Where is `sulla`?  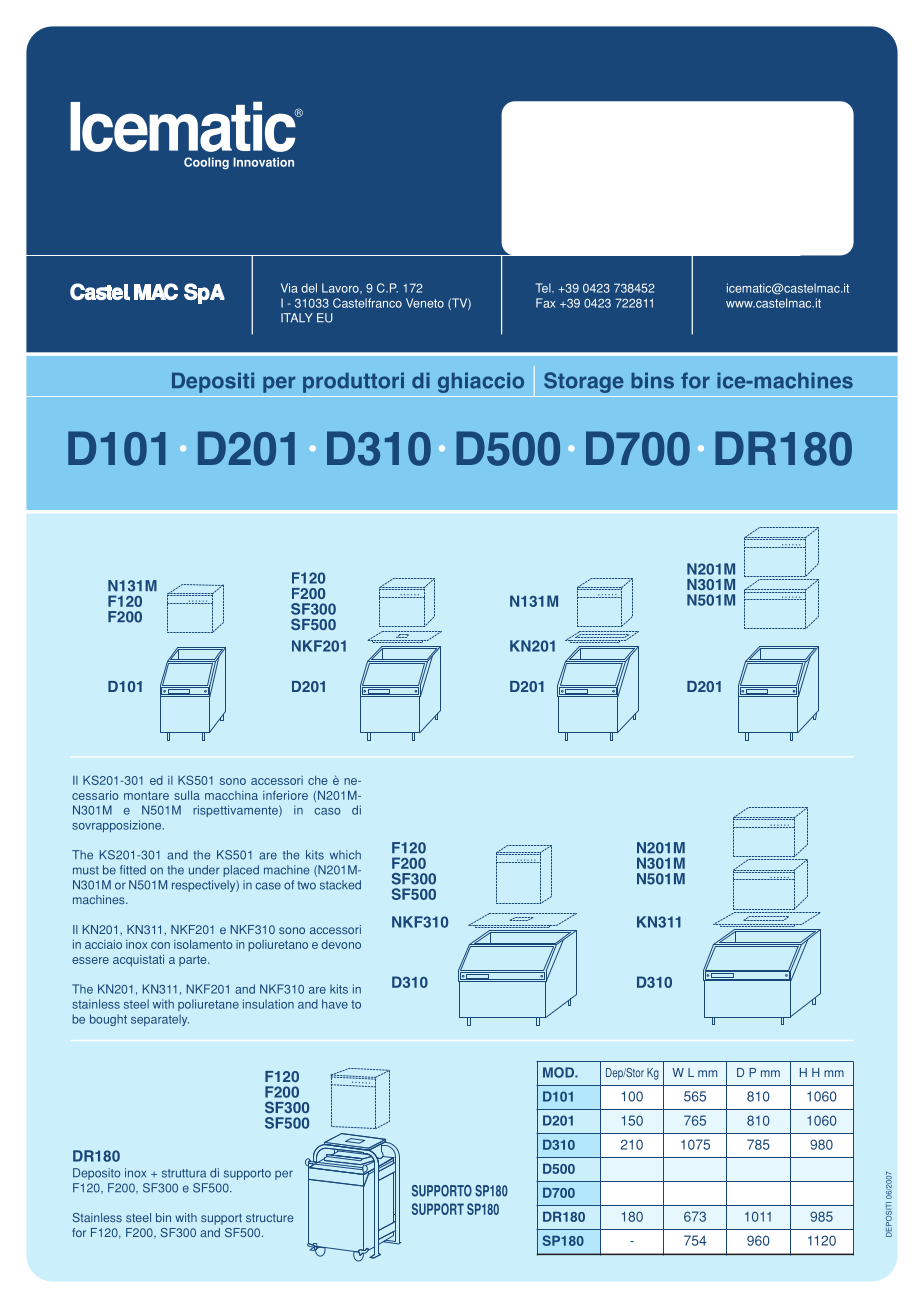
sulla is located at coordinates (187, 795).
